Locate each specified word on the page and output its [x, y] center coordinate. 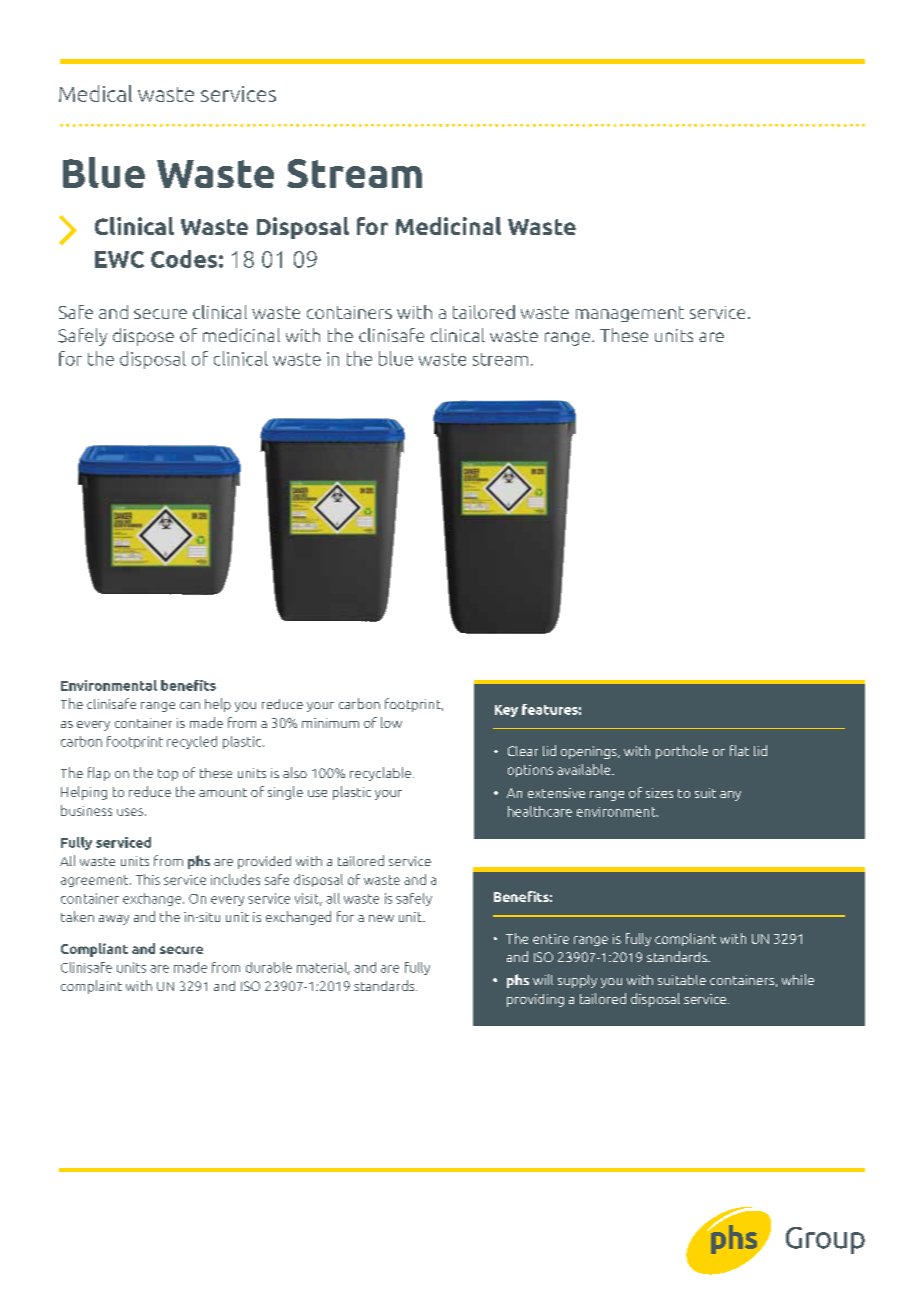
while [798, 979]
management [630, 314]
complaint [91, 987]
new [381, 918]
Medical [95, 93]
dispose [143, 337]
